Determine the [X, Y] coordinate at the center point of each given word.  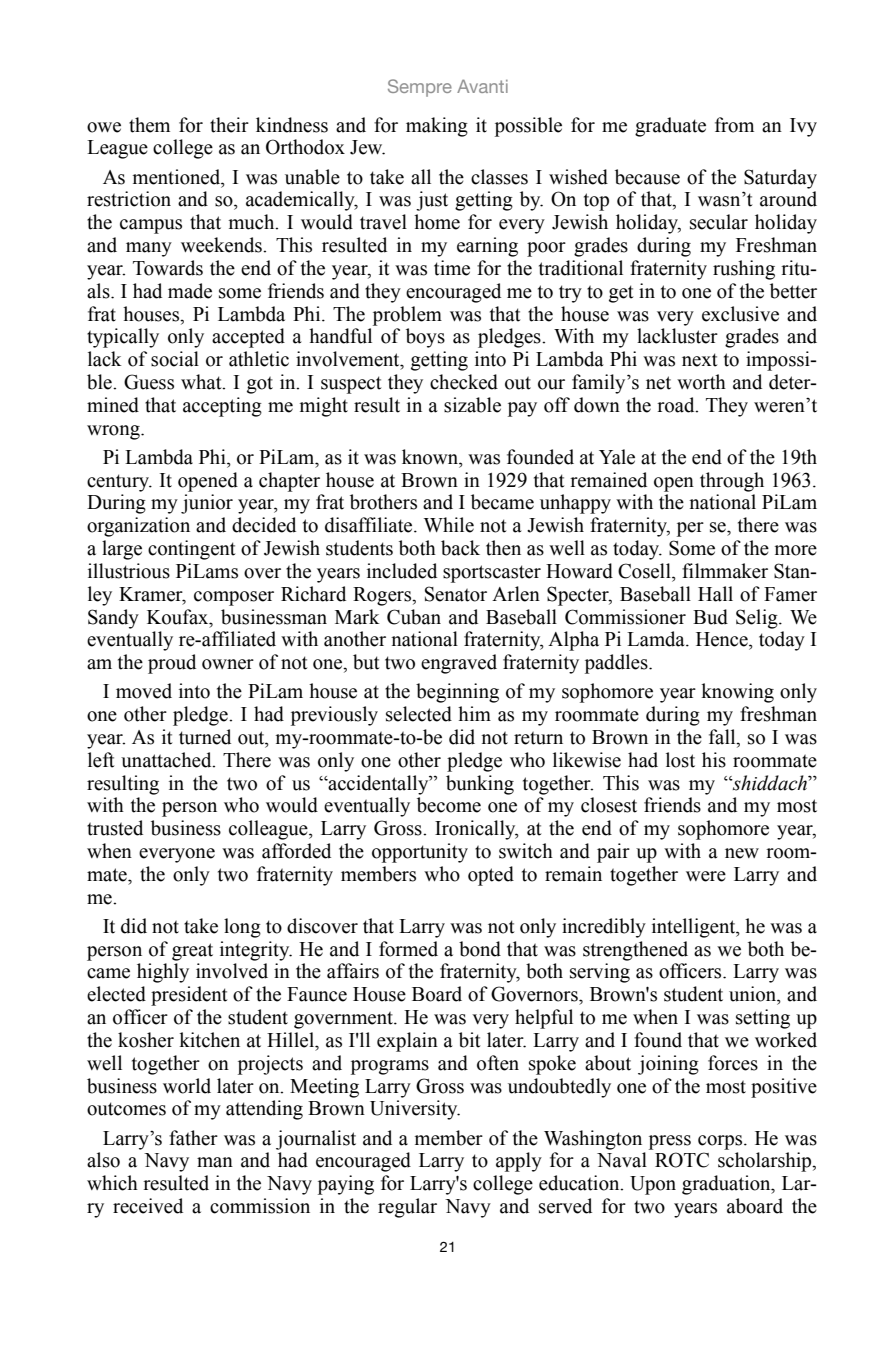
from [734, 125]
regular [407, 1208]
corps [721, 1142]
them [149, 125]
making [437, 127]
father [193, 1138]
